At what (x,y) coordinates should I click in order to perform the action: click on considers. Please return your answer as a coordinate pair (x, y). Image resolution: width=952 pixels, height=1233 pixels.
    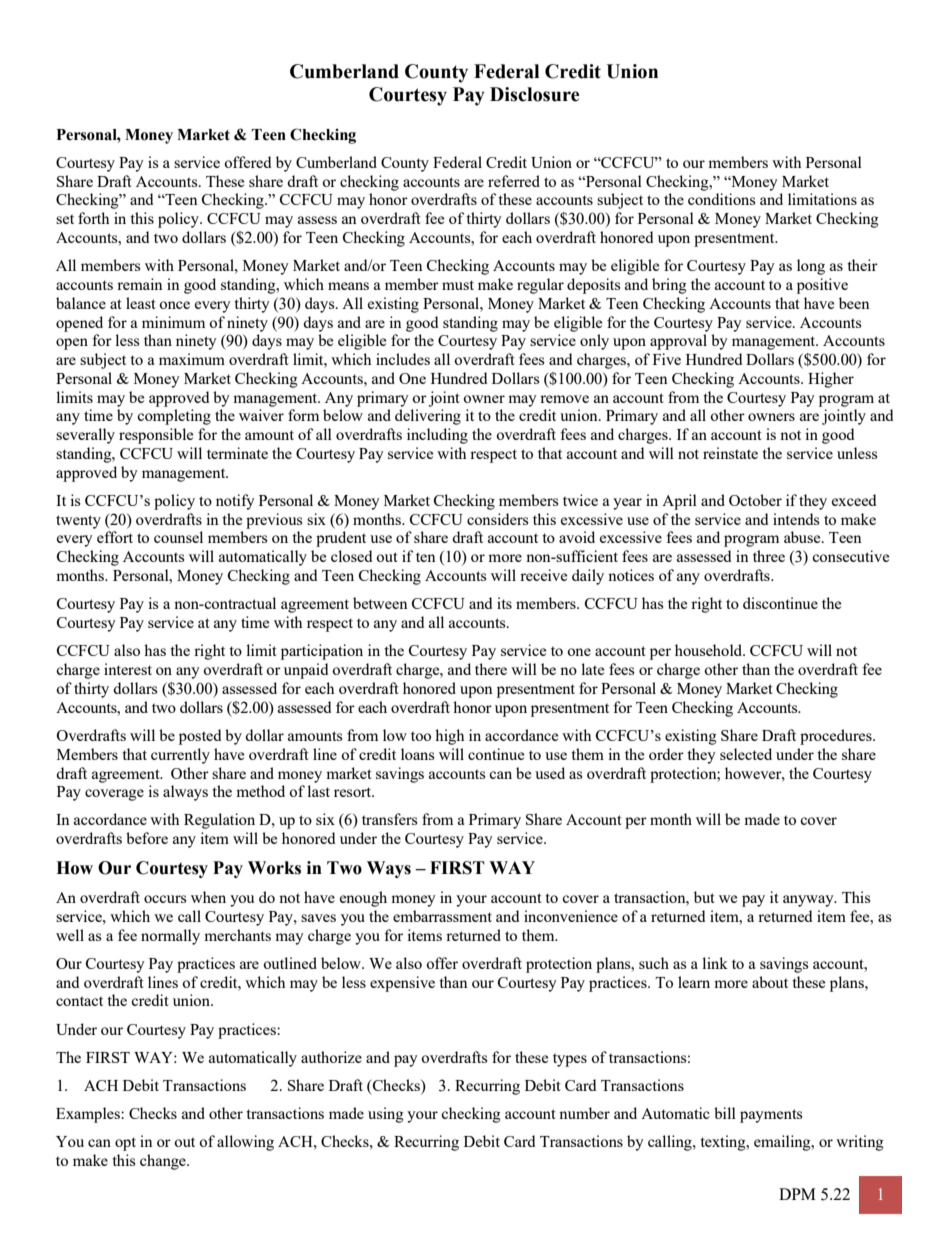
    Looking at the image, I should click on (498, 519).
